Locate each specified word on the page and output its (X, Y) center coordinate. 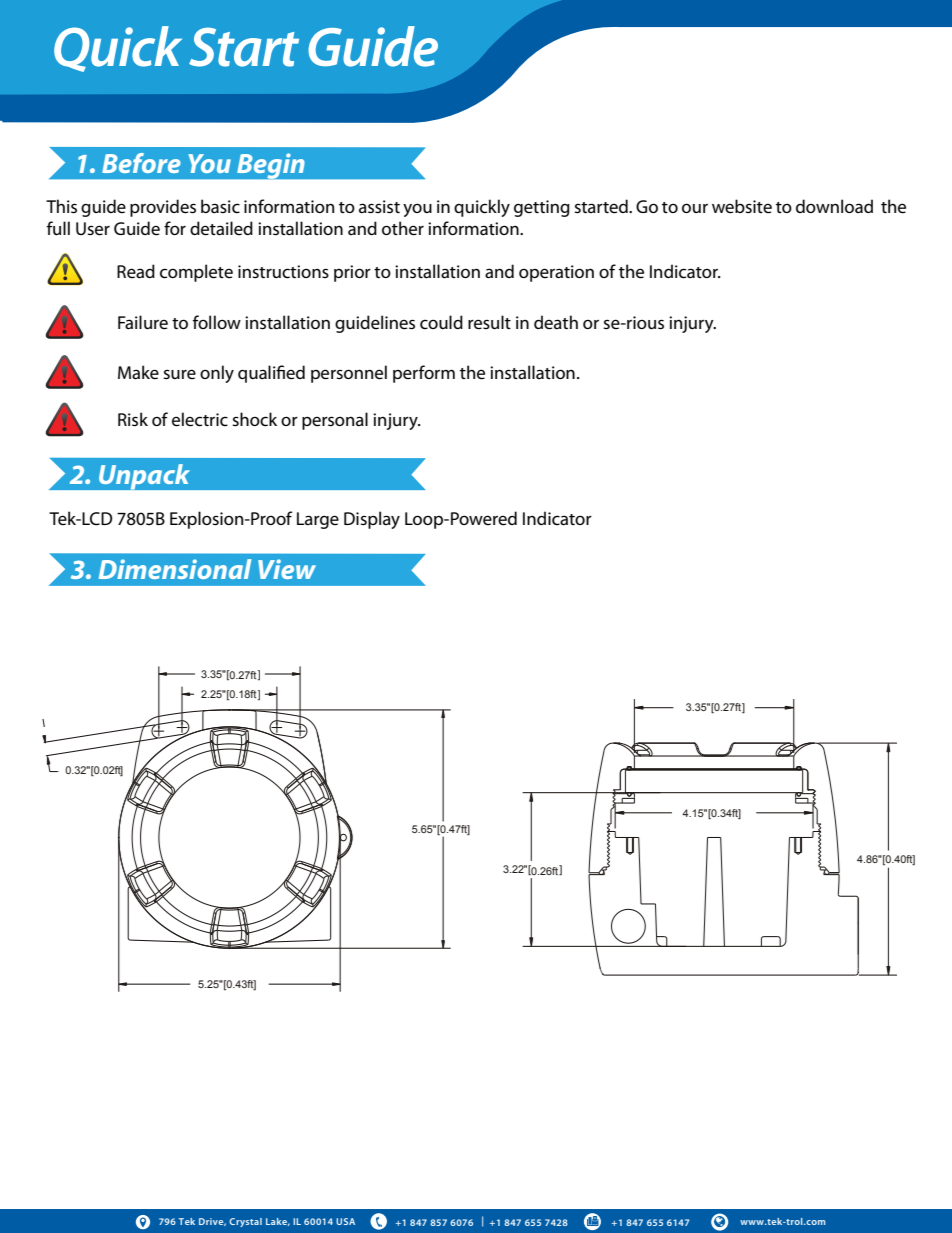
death (556, 322)
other (403, 228)
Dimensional (175, 569)
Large (318, 520)
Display (372, 520)
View (287, 569)
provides (163, 208)
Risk (133, 419)
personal (335, 421)
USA (345, 1221)
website (742, 206)
